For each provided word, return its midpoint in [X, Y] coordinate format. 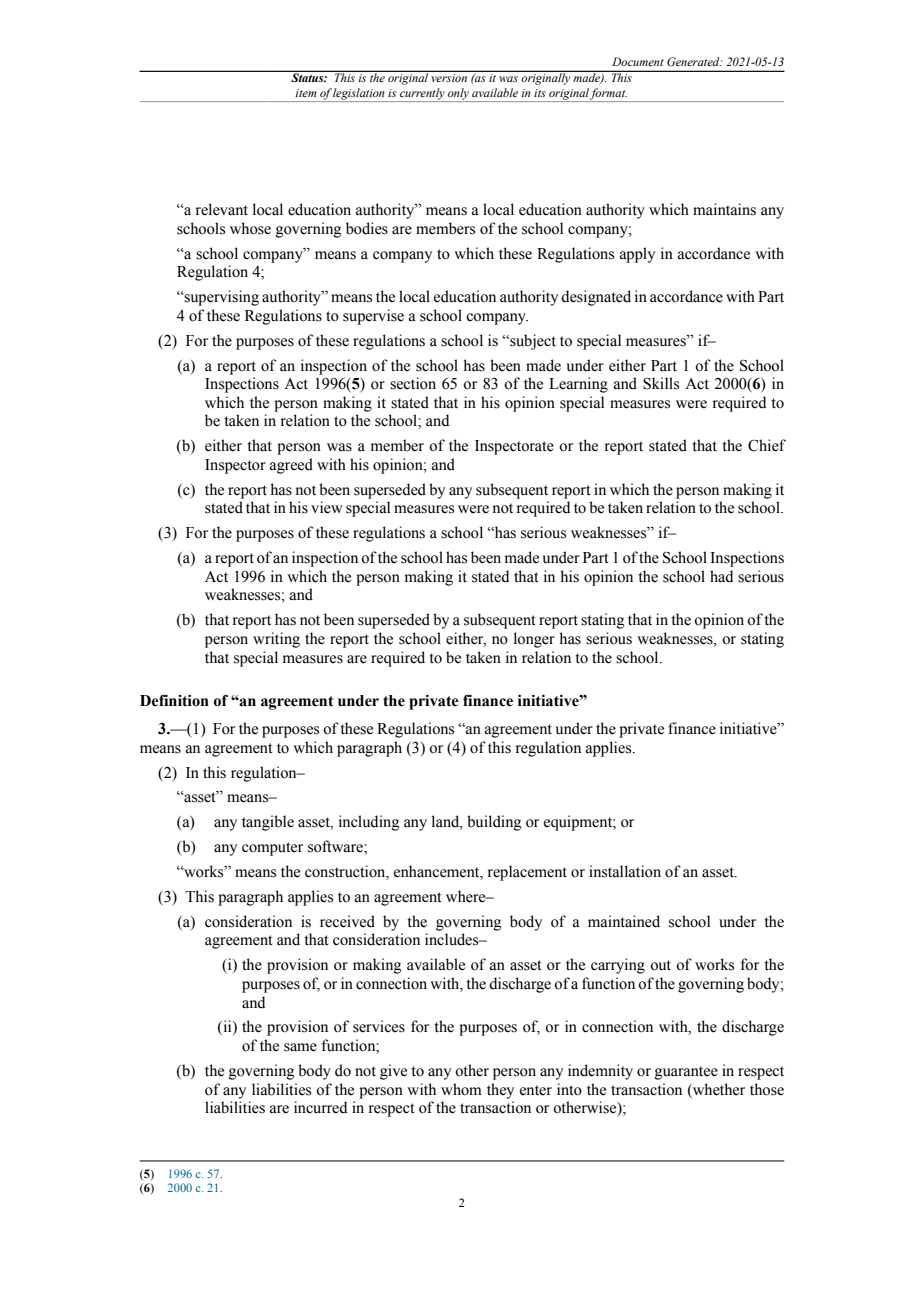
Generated [694, 61]
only [458, 95]
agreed [291, 466]
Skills [661, 383]
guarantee [686, 1073]
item [306, 93]
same [300, 1047]
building [494, 823]
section [413, 383]
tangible [268, 823]
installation [625, 871]
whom [461, 1089]
